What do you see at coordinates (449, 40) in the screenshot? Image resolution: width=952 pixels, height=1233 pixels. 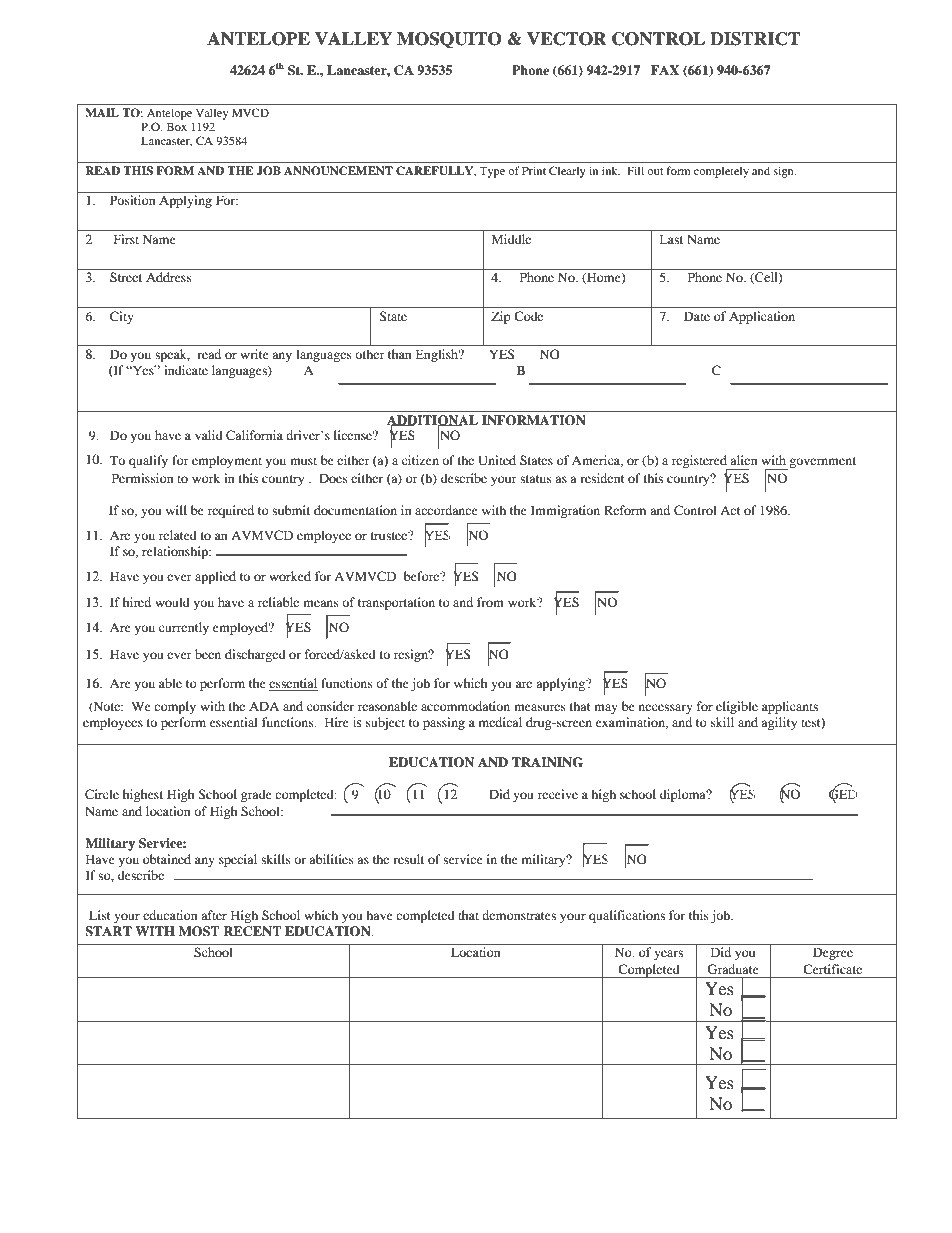 I see `MOSQUITO` at bounding box center [449, 40].
